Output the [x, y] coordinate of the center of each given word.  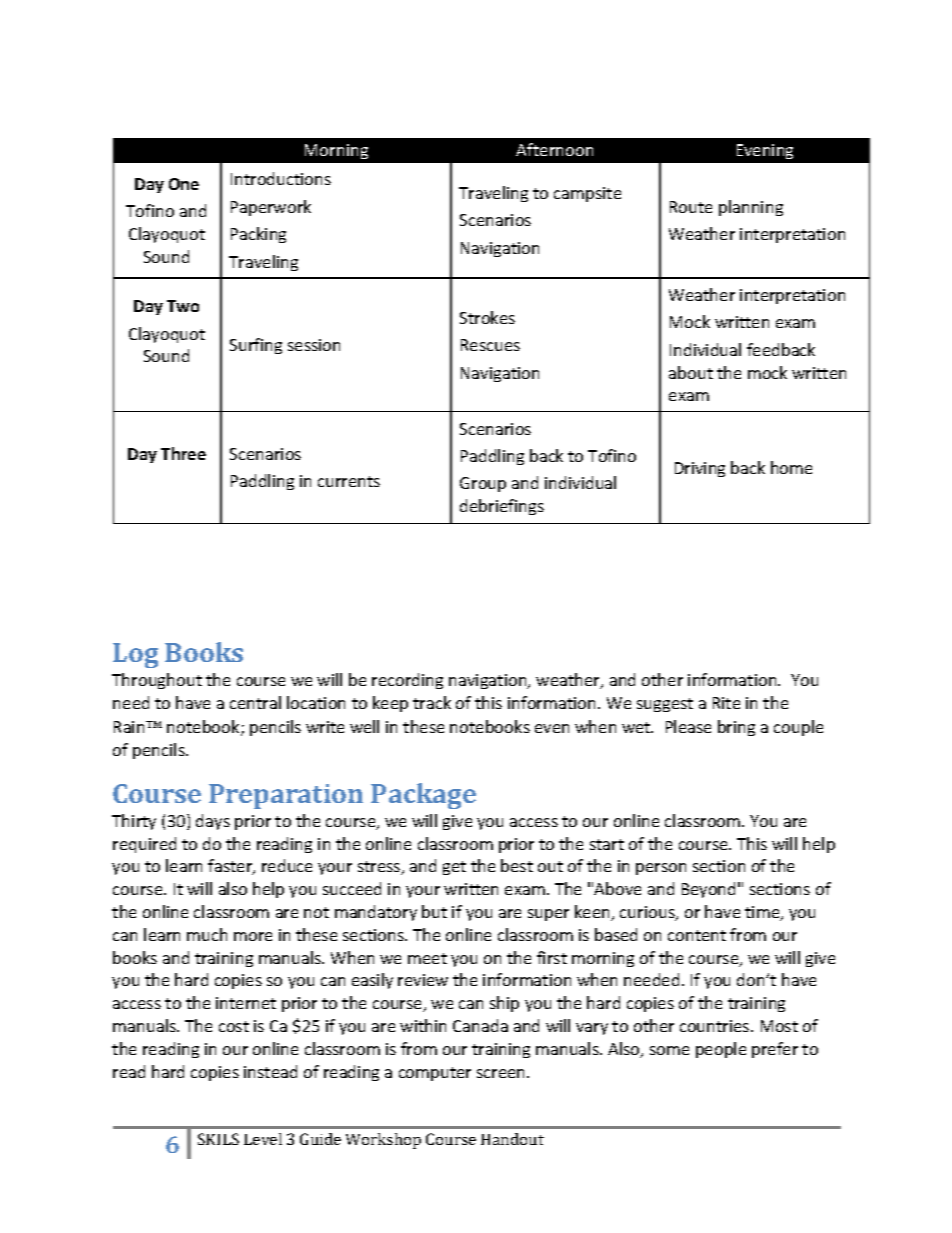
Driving [700, 469]
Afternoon [554, 149]
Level [263, 1139]
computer [435, 1074]
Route [691, 207]
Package [423, 796]
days [213, 822]
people [721, 1050]
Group [483, 484]
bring [736, 728]
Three [183, 453]
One [184, 184]
